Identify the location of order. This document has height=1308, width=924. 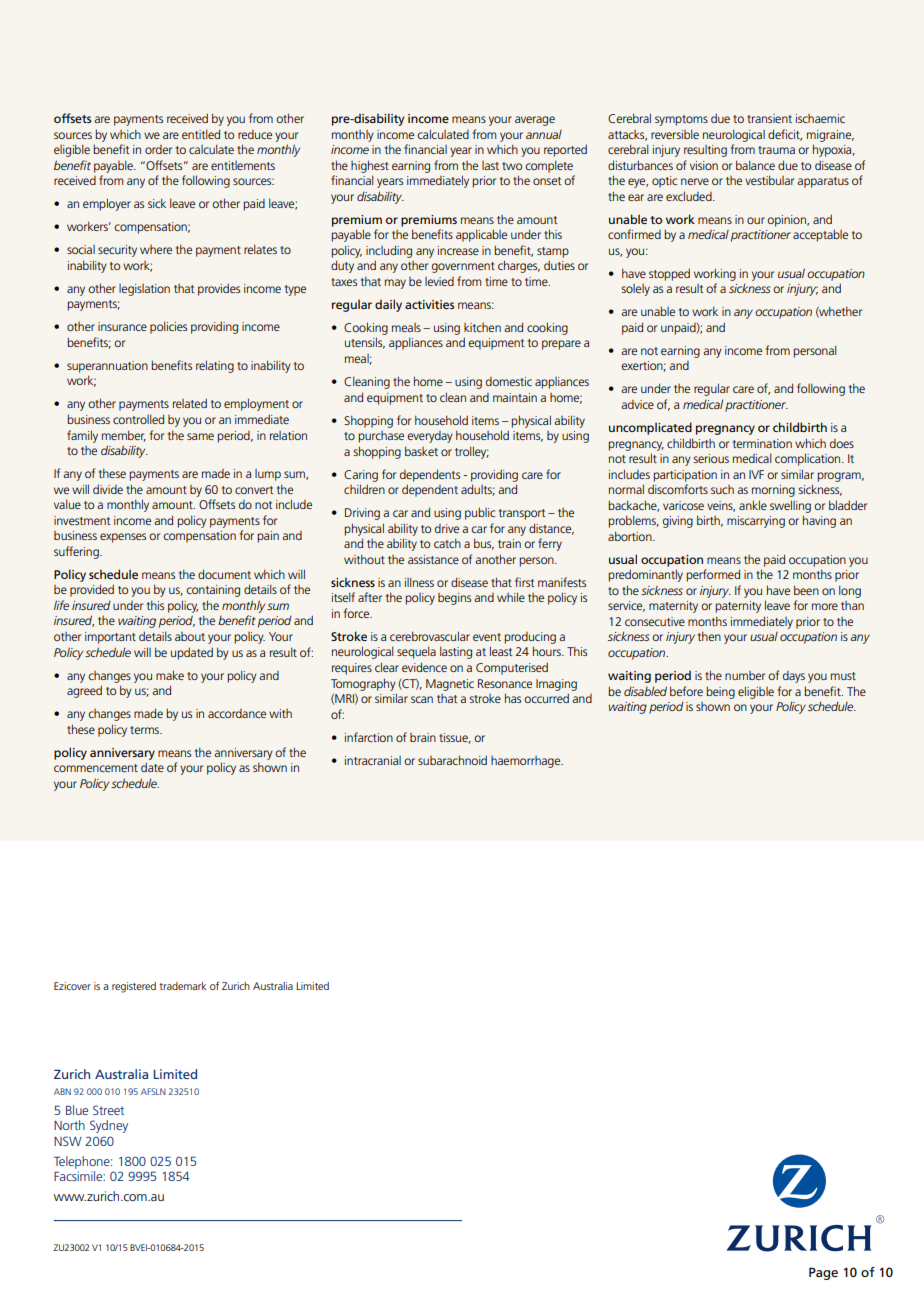
(158, 149).
